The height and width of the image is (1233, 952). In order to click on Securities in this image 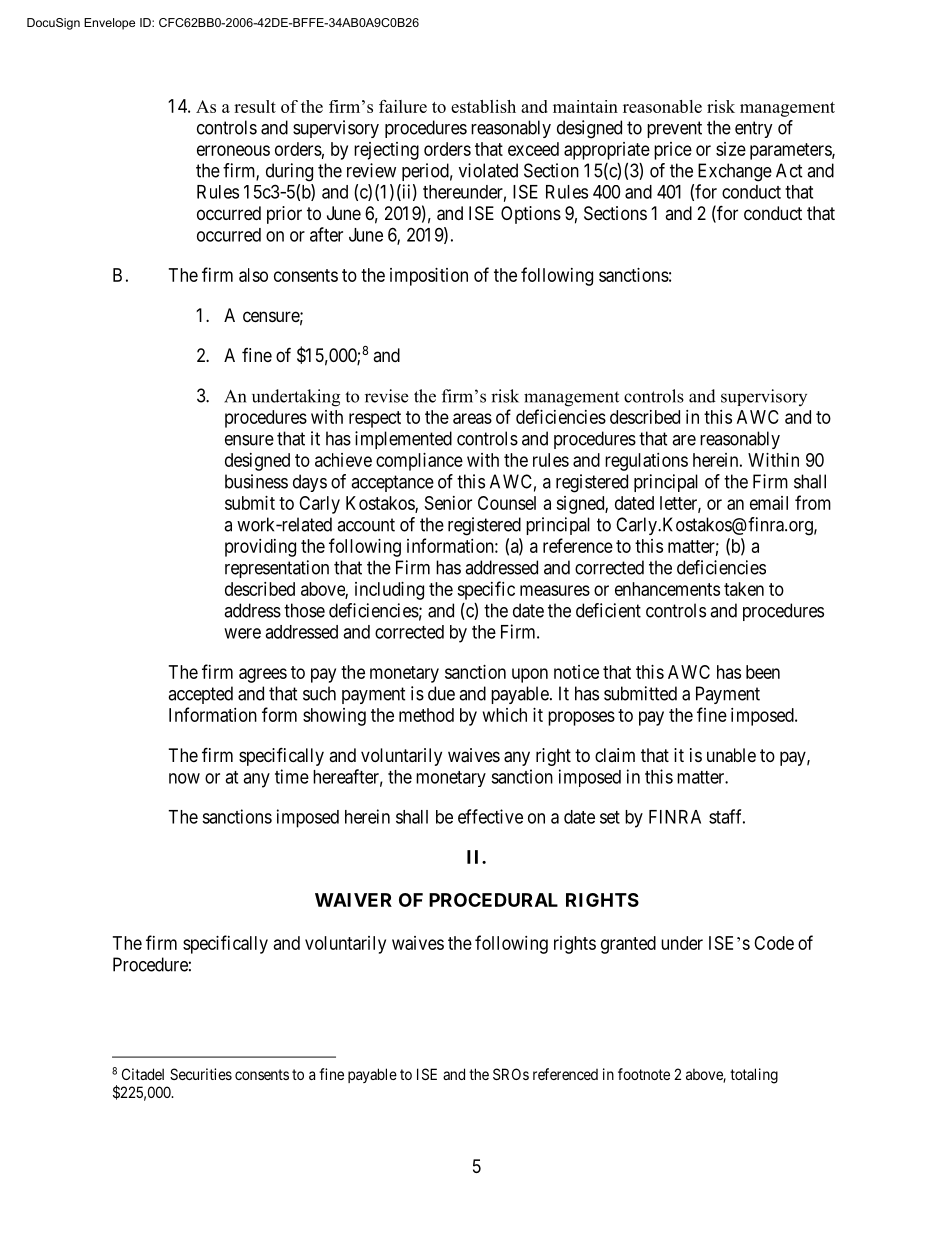, I will do `click(201, 1074)`.
